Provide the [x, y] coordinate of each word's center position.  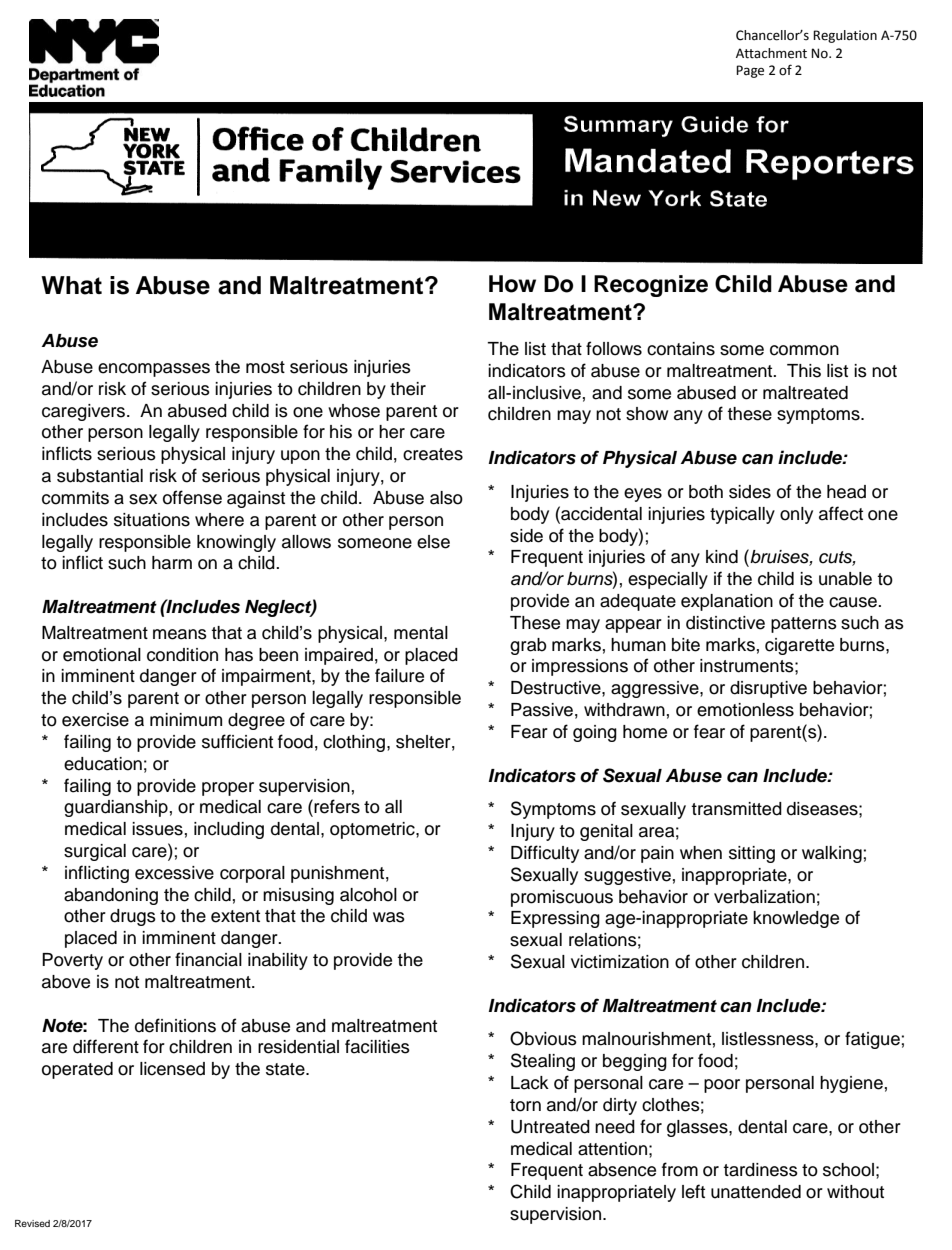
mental [421, 633]
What [71, 285]
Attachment [771, 53]
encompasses [154, 370]
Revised [32, 1223]
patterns [804, 625]
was [389, 917]
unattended [756, 1192]
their [408, 389]
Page [750, 71]
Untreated [550, 1127]
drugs [133, 917]
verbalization [764, 897]
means [180, 634]
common [804, 350]
